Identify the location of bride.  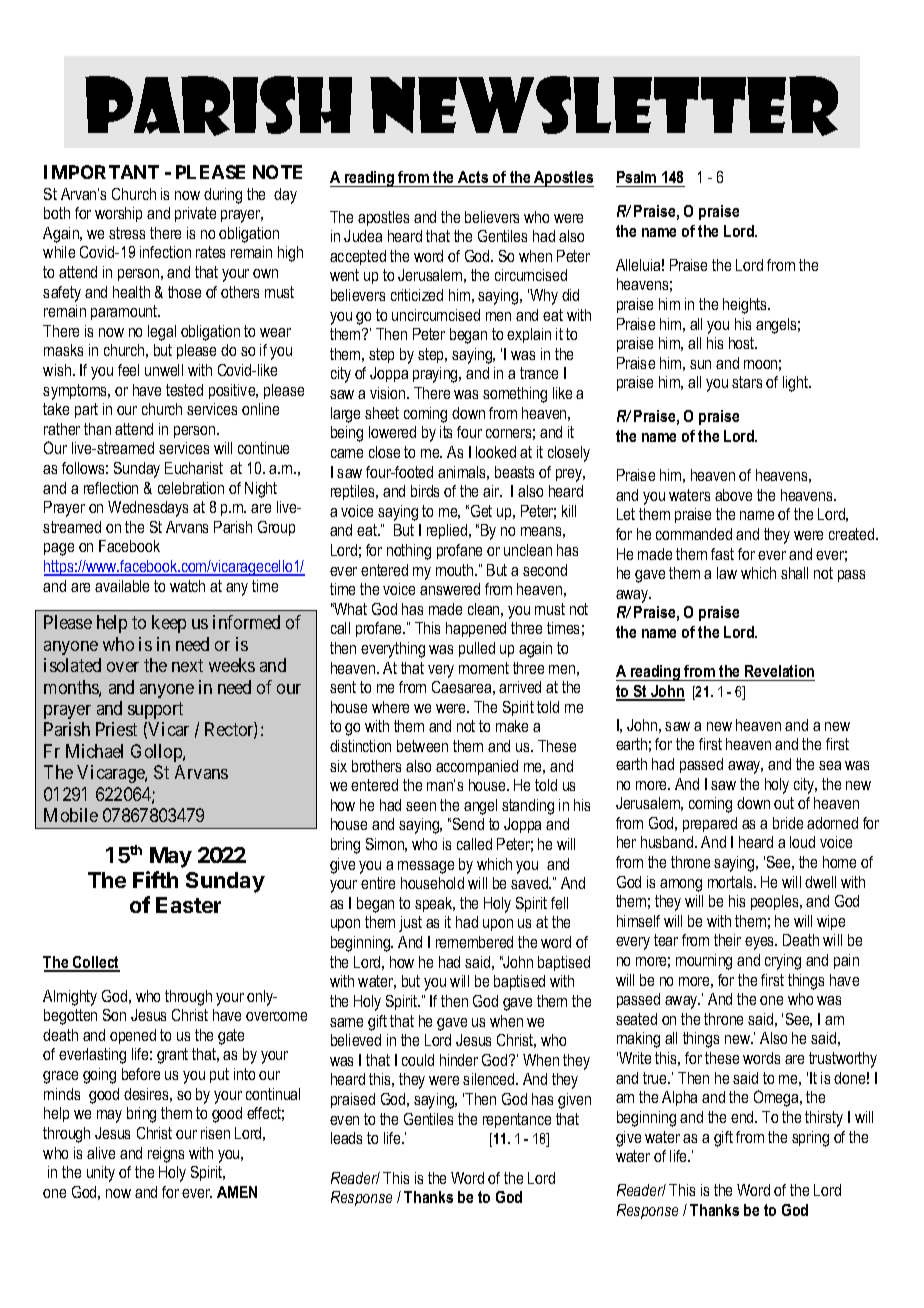
(788, 823).
